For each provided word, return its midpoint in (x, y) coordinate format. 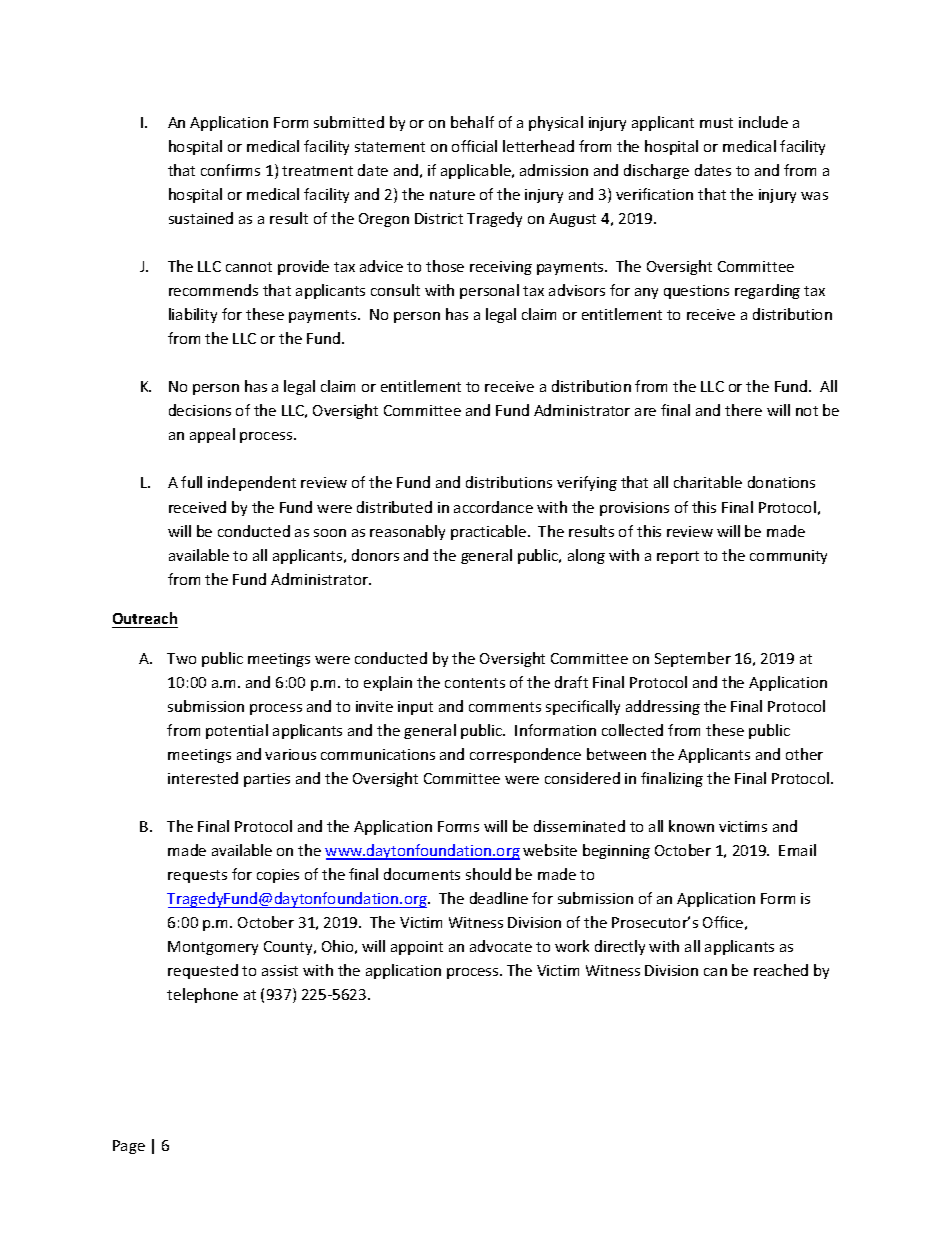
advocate (501, 946)
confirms (230, 170)
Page (129, 1147)
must (716, 123)
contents (475, 683)
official (474, 146)
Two (181, 658)
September (693, 659)
